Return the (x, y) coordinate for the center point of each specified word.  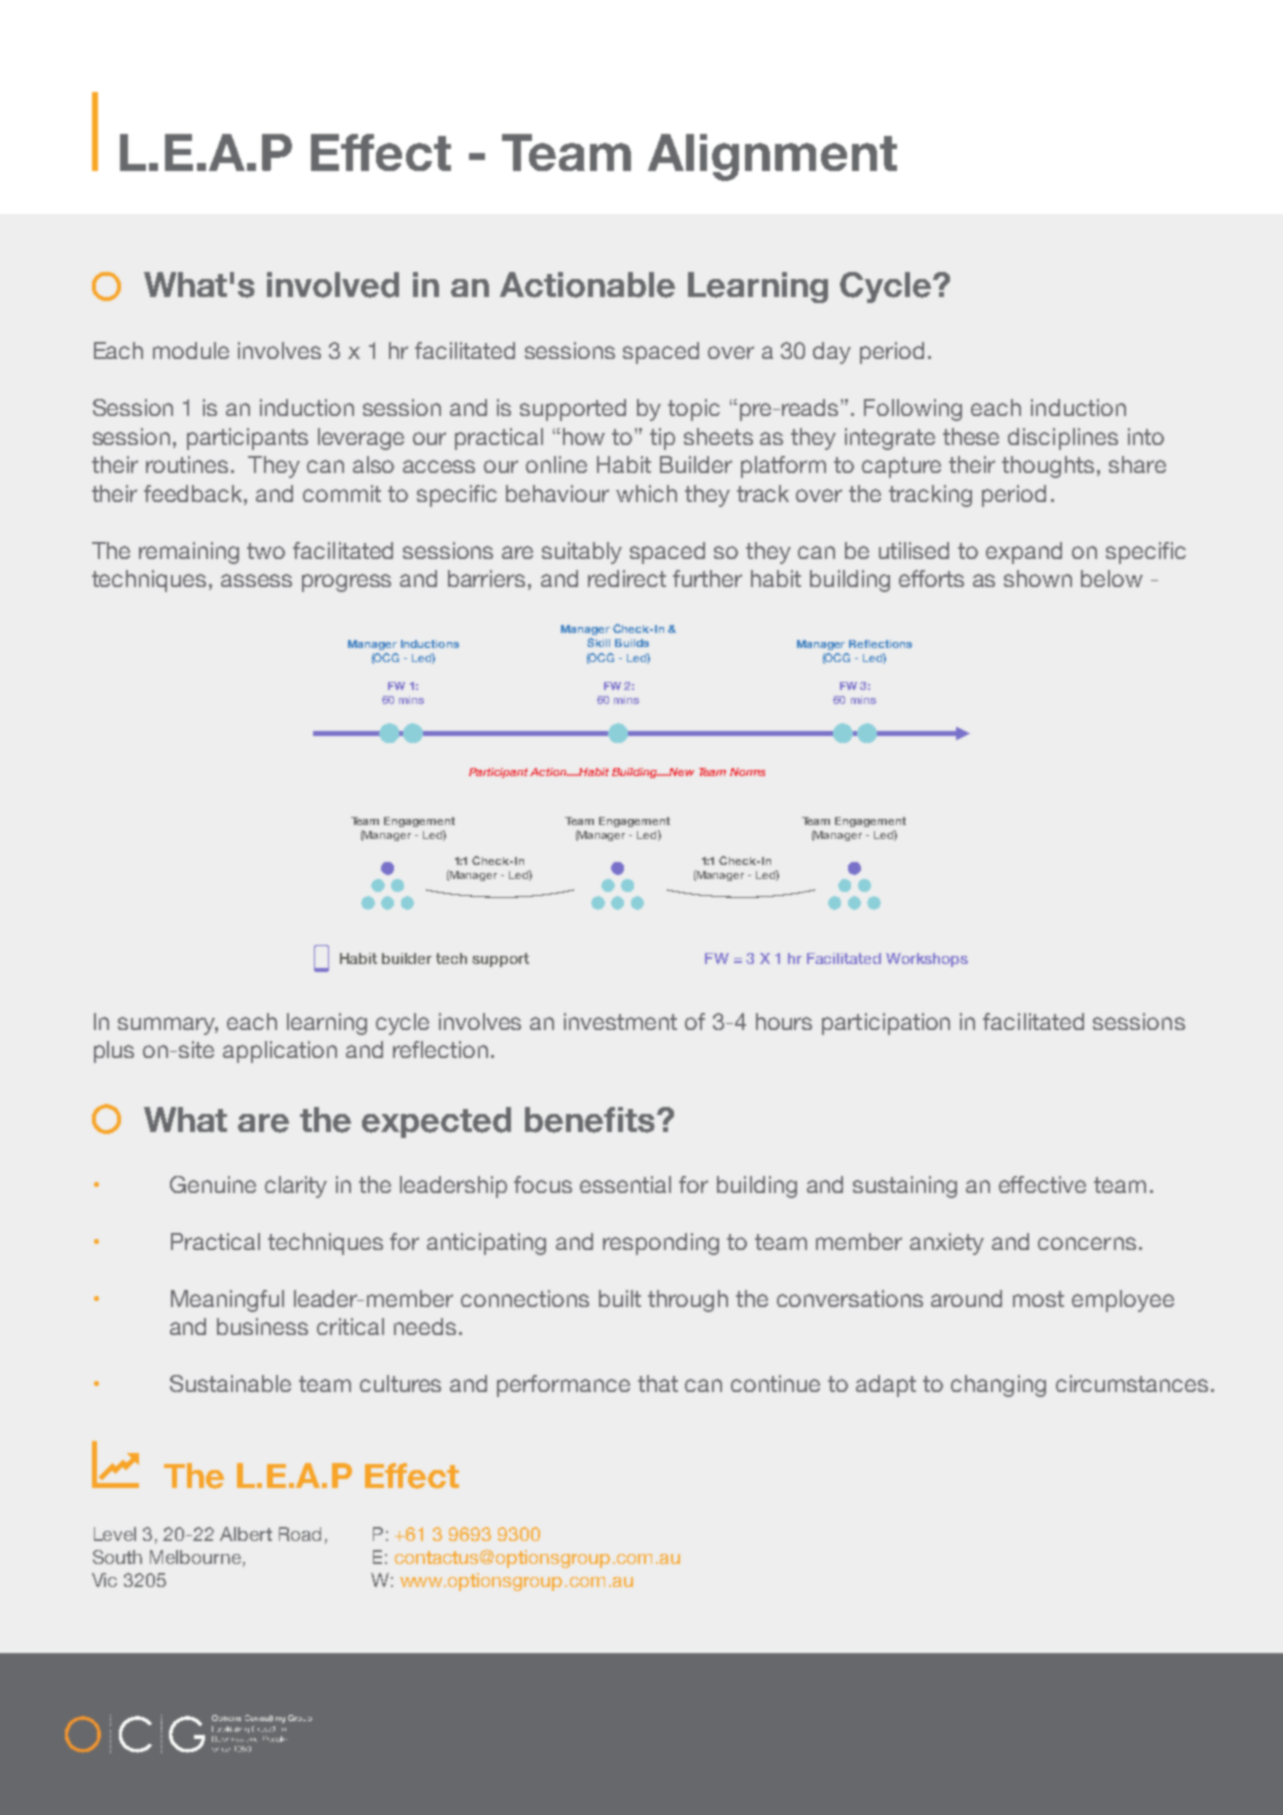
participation (886, 1024)
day (832, 353)
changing (998, 1386)
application (280, 1052)
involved (333, 285)
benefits (591, 1120)
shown (1038, 578)
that (658, 1383)
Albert (246, 1534)
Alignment (772, 157)
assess (256, 580)
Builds (632, 643)
